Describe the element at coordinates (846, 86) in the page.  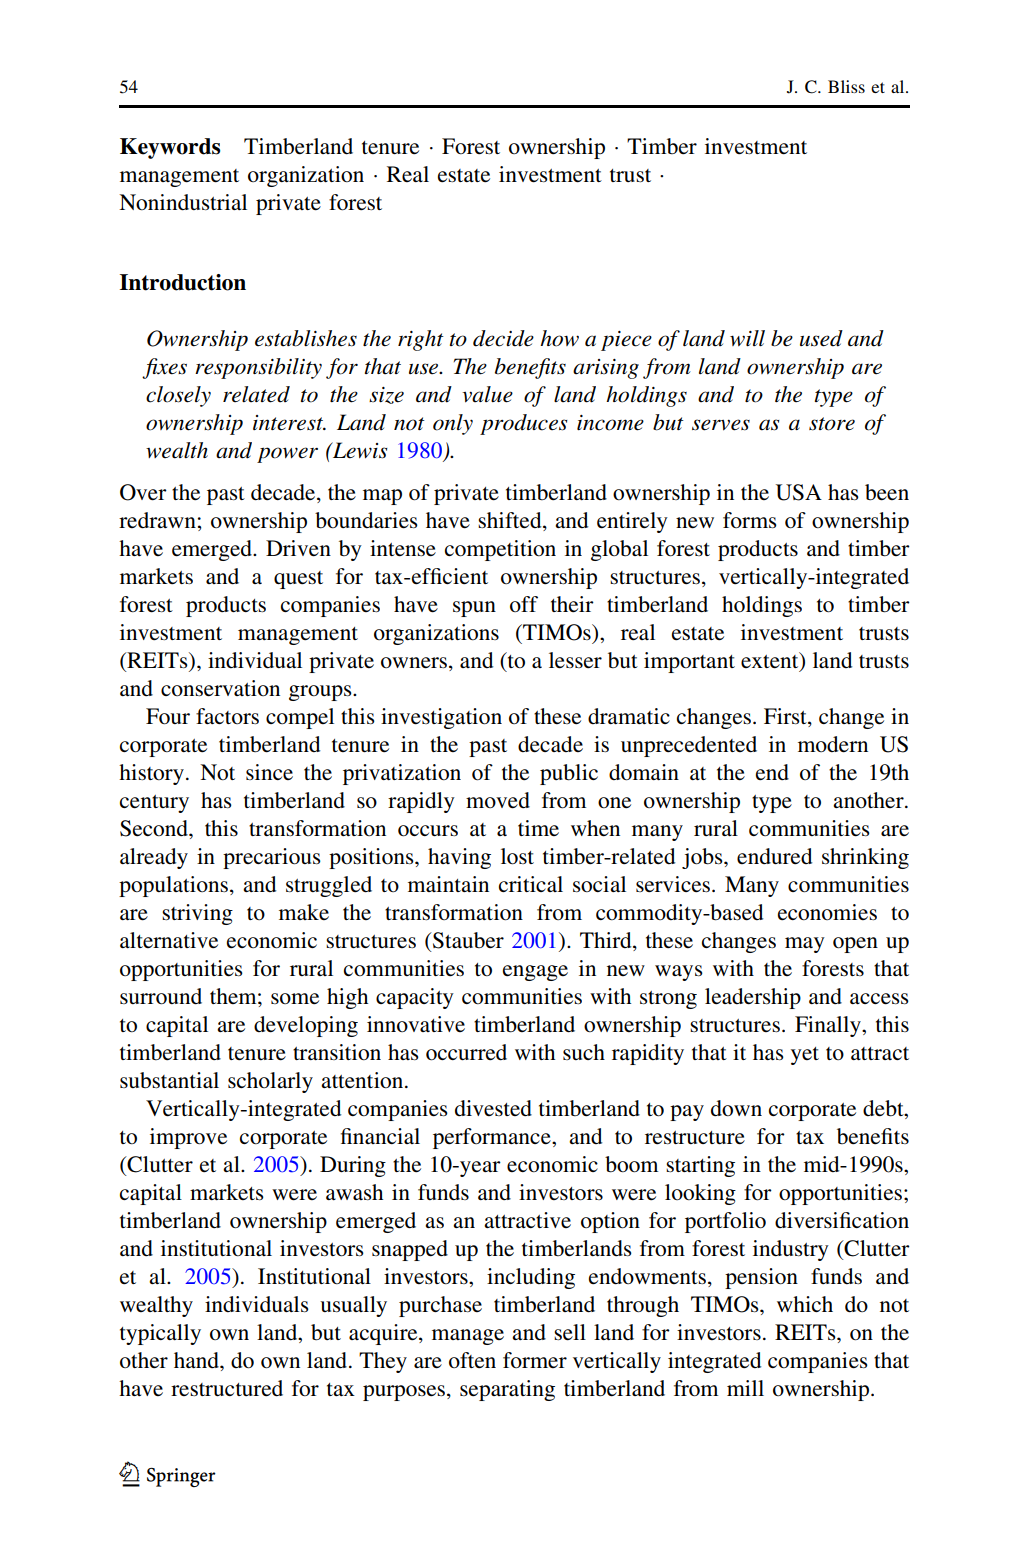
I see `Bliss` at that location.
